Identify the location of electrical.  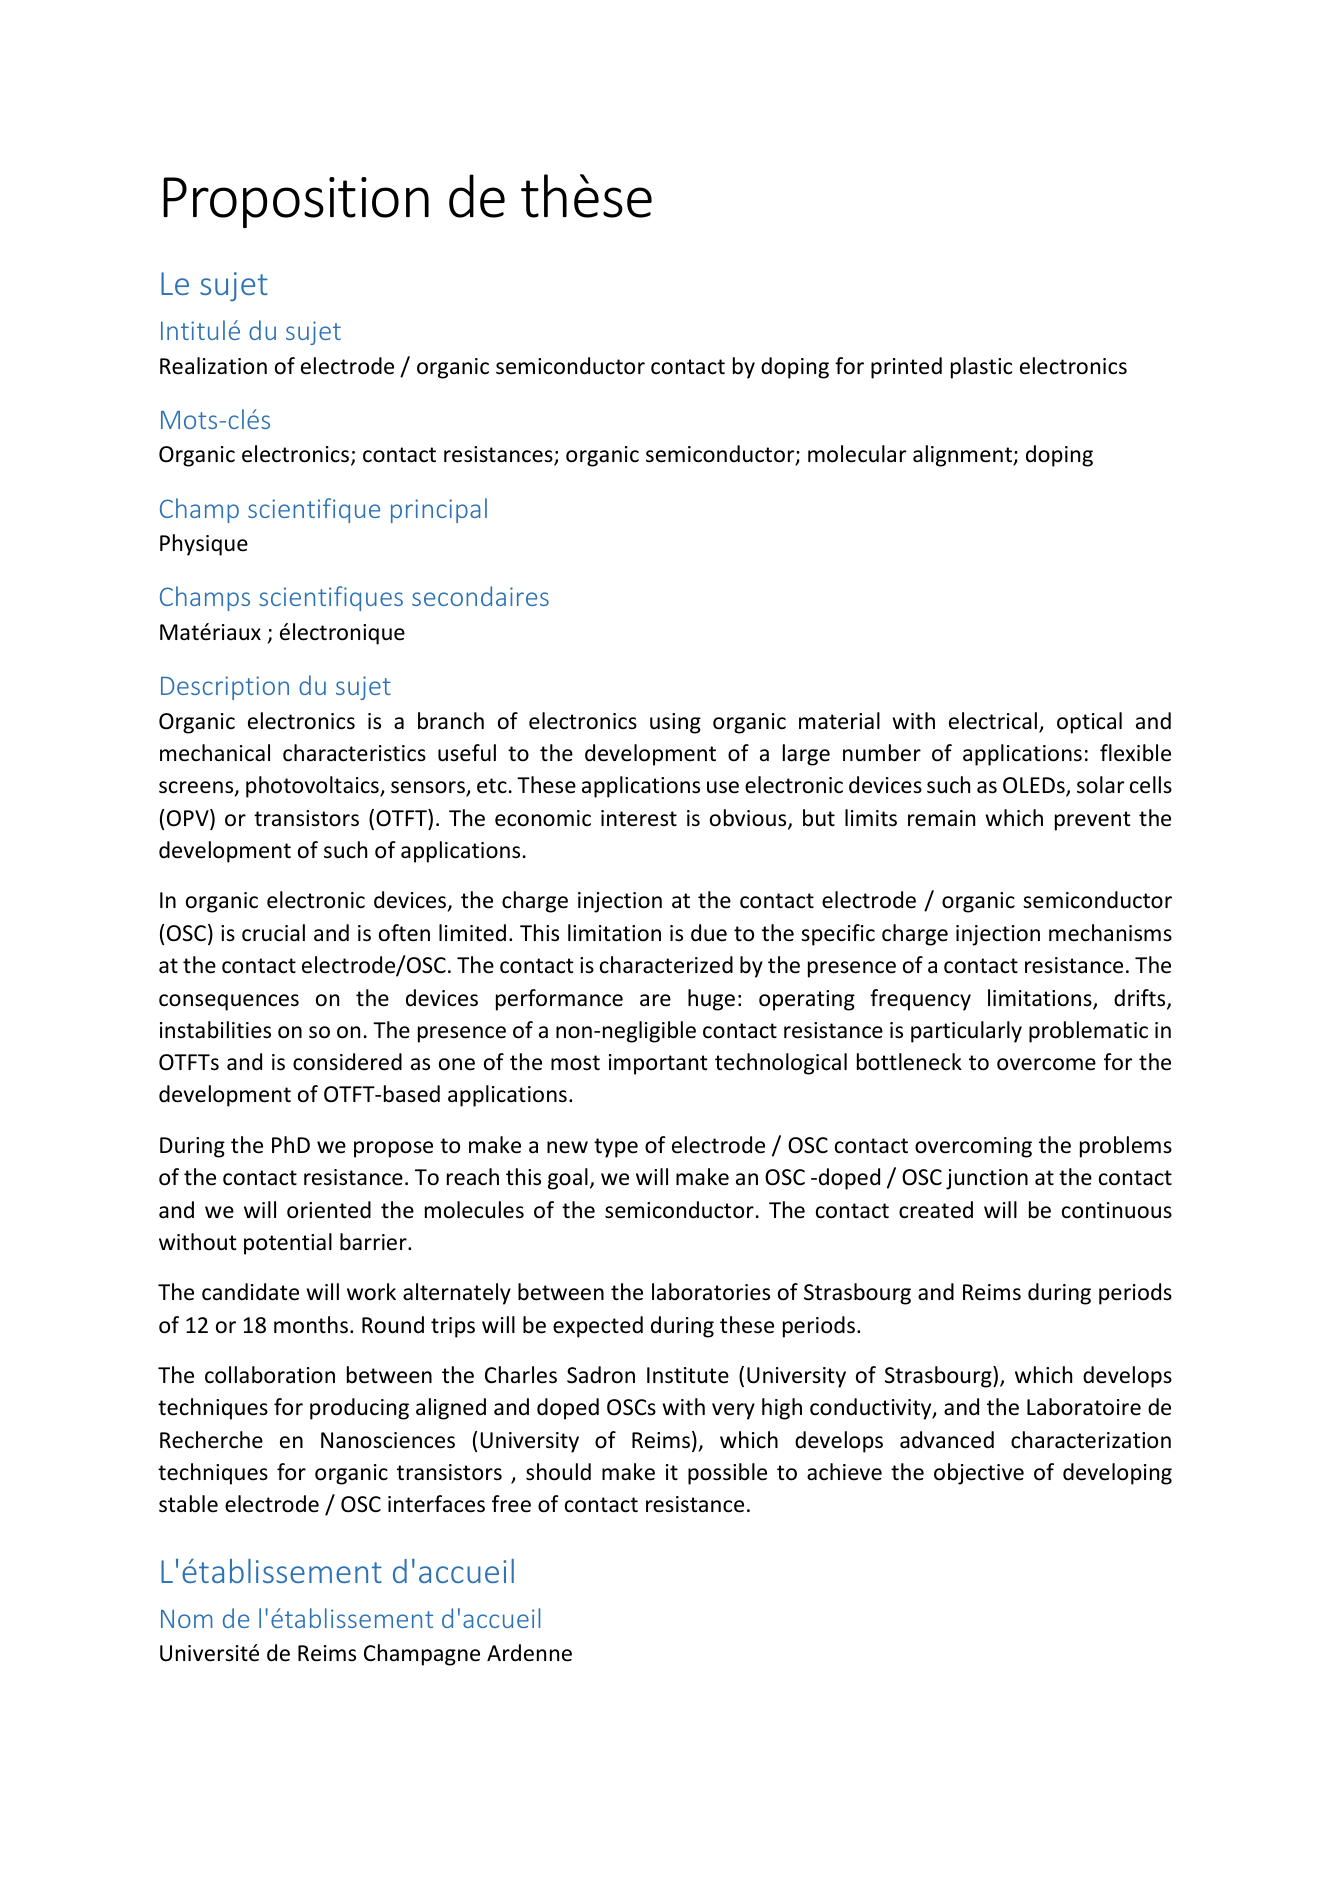
(994, 722).
